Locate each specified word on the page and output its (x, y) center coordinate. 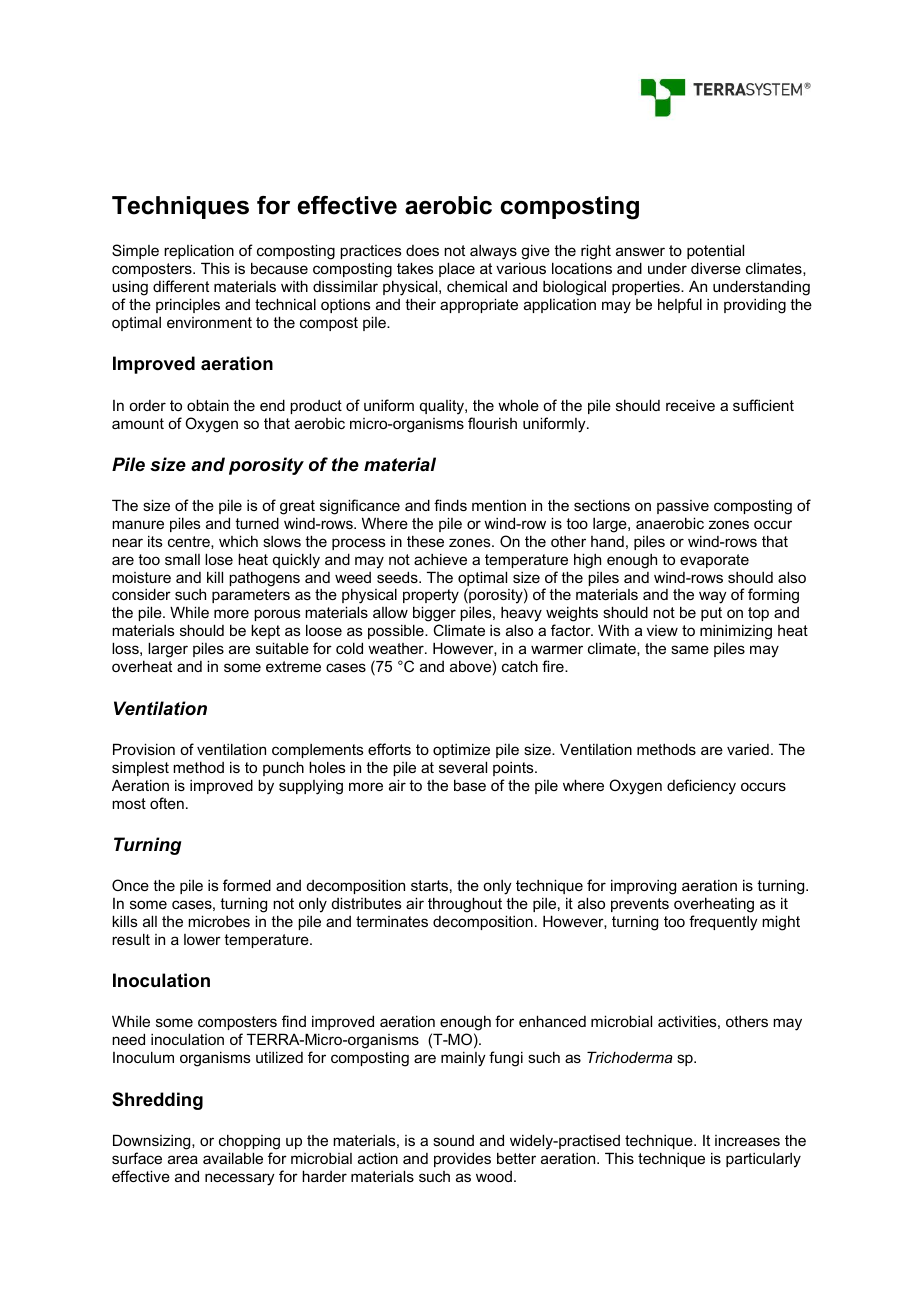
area (183, 1159)
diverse (716, 268)
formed (247, 885)
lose (219, 559)
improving (643, 887)
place (457, 269)
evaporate (714, 561)
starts (429, 885)
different (181, 286)
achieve (440, 559)
